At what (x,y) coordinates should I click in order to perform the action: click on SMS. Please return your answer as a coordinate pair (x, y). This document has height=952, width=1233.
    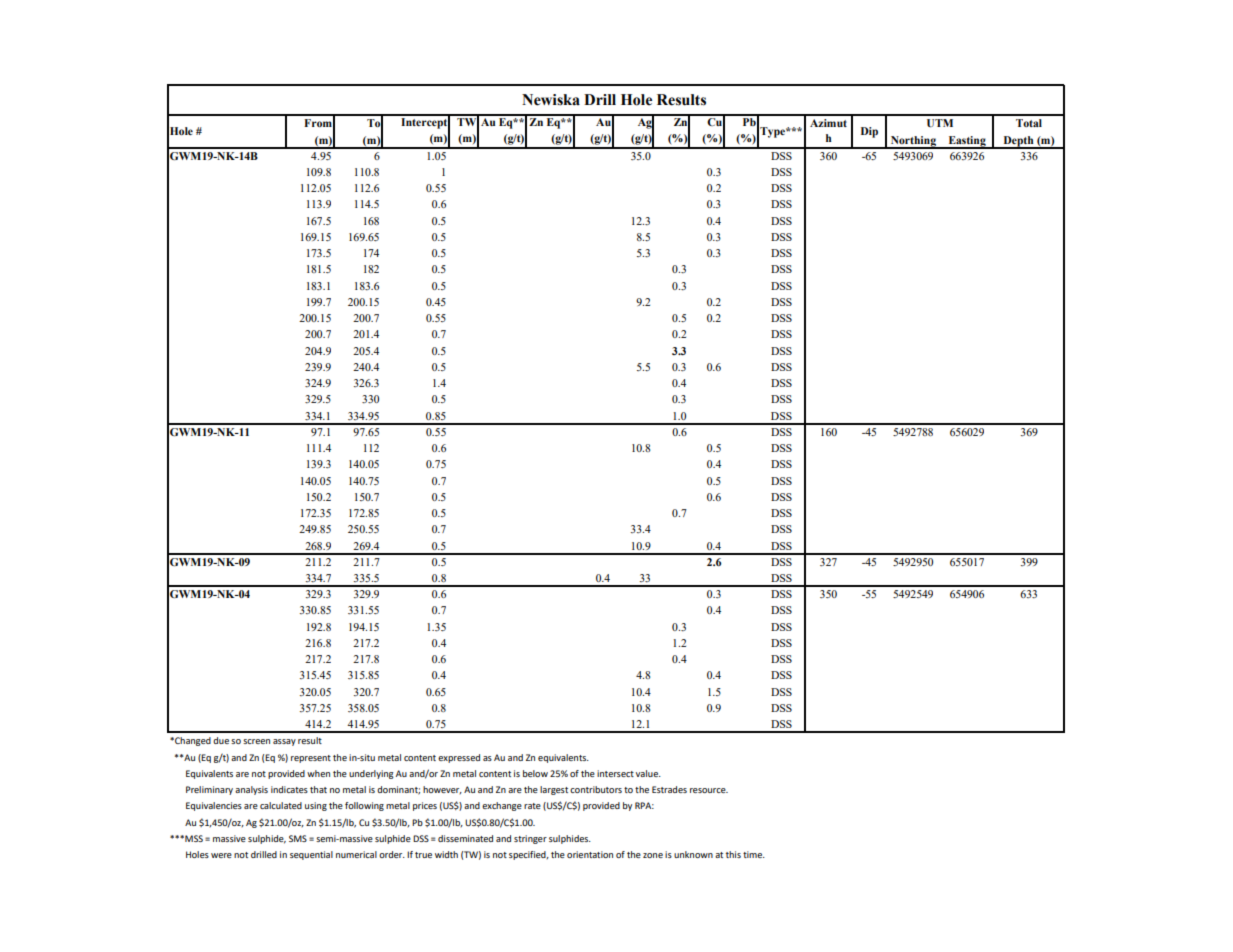
    Looking at the image, I should click on (298, 838).
